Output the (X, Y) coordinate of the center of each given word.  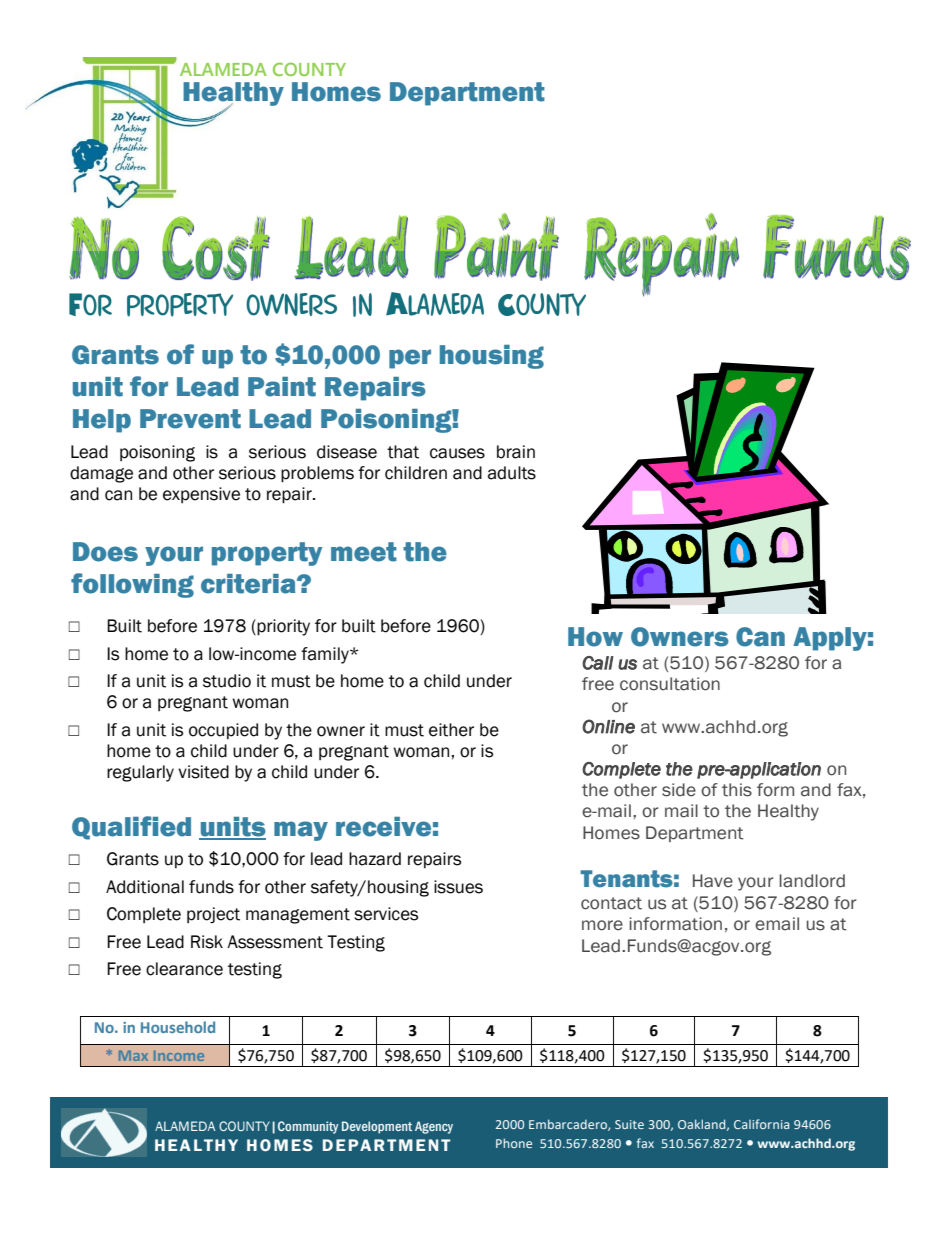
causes (457, 453)
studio (227, 681)
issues (458, 887)
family (326, 655)
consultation (670, 684)
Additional (145, 887)
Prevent (190, 419)
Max (133, 1055)
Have (713, 881)
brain (516, 452)
